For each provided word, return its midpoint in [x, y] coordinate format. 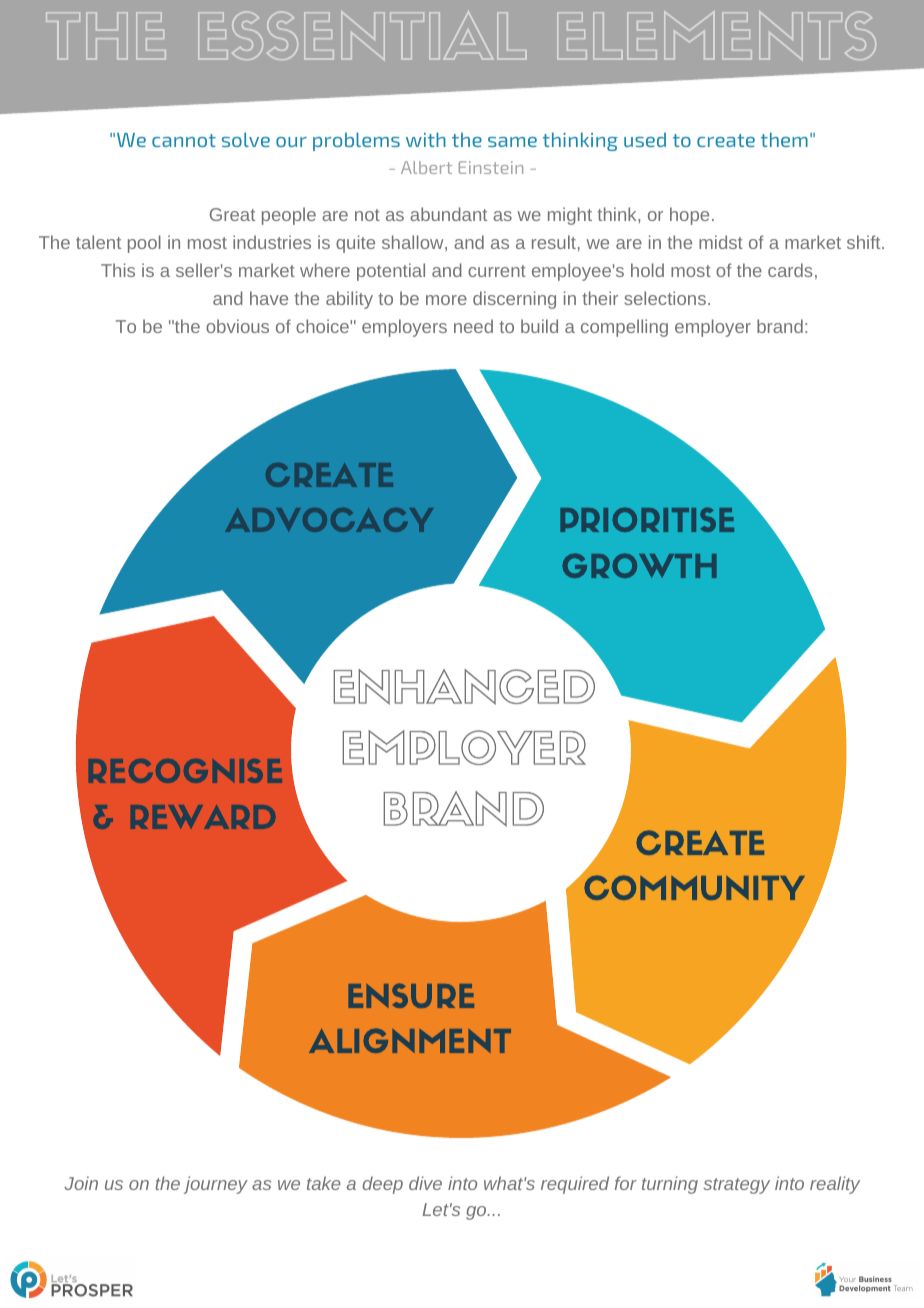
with [426, 139]
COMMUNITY [694, 887]
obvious [237, 326]
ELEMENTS [716, 36]
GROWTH [639, 565]
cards [790, 270]
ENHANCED [464, 687]
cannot [184, 140]
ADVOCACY [329, 520]
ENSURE [411, 995]
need [473, 326]
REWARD [203, 817]
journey [216, 1185]
